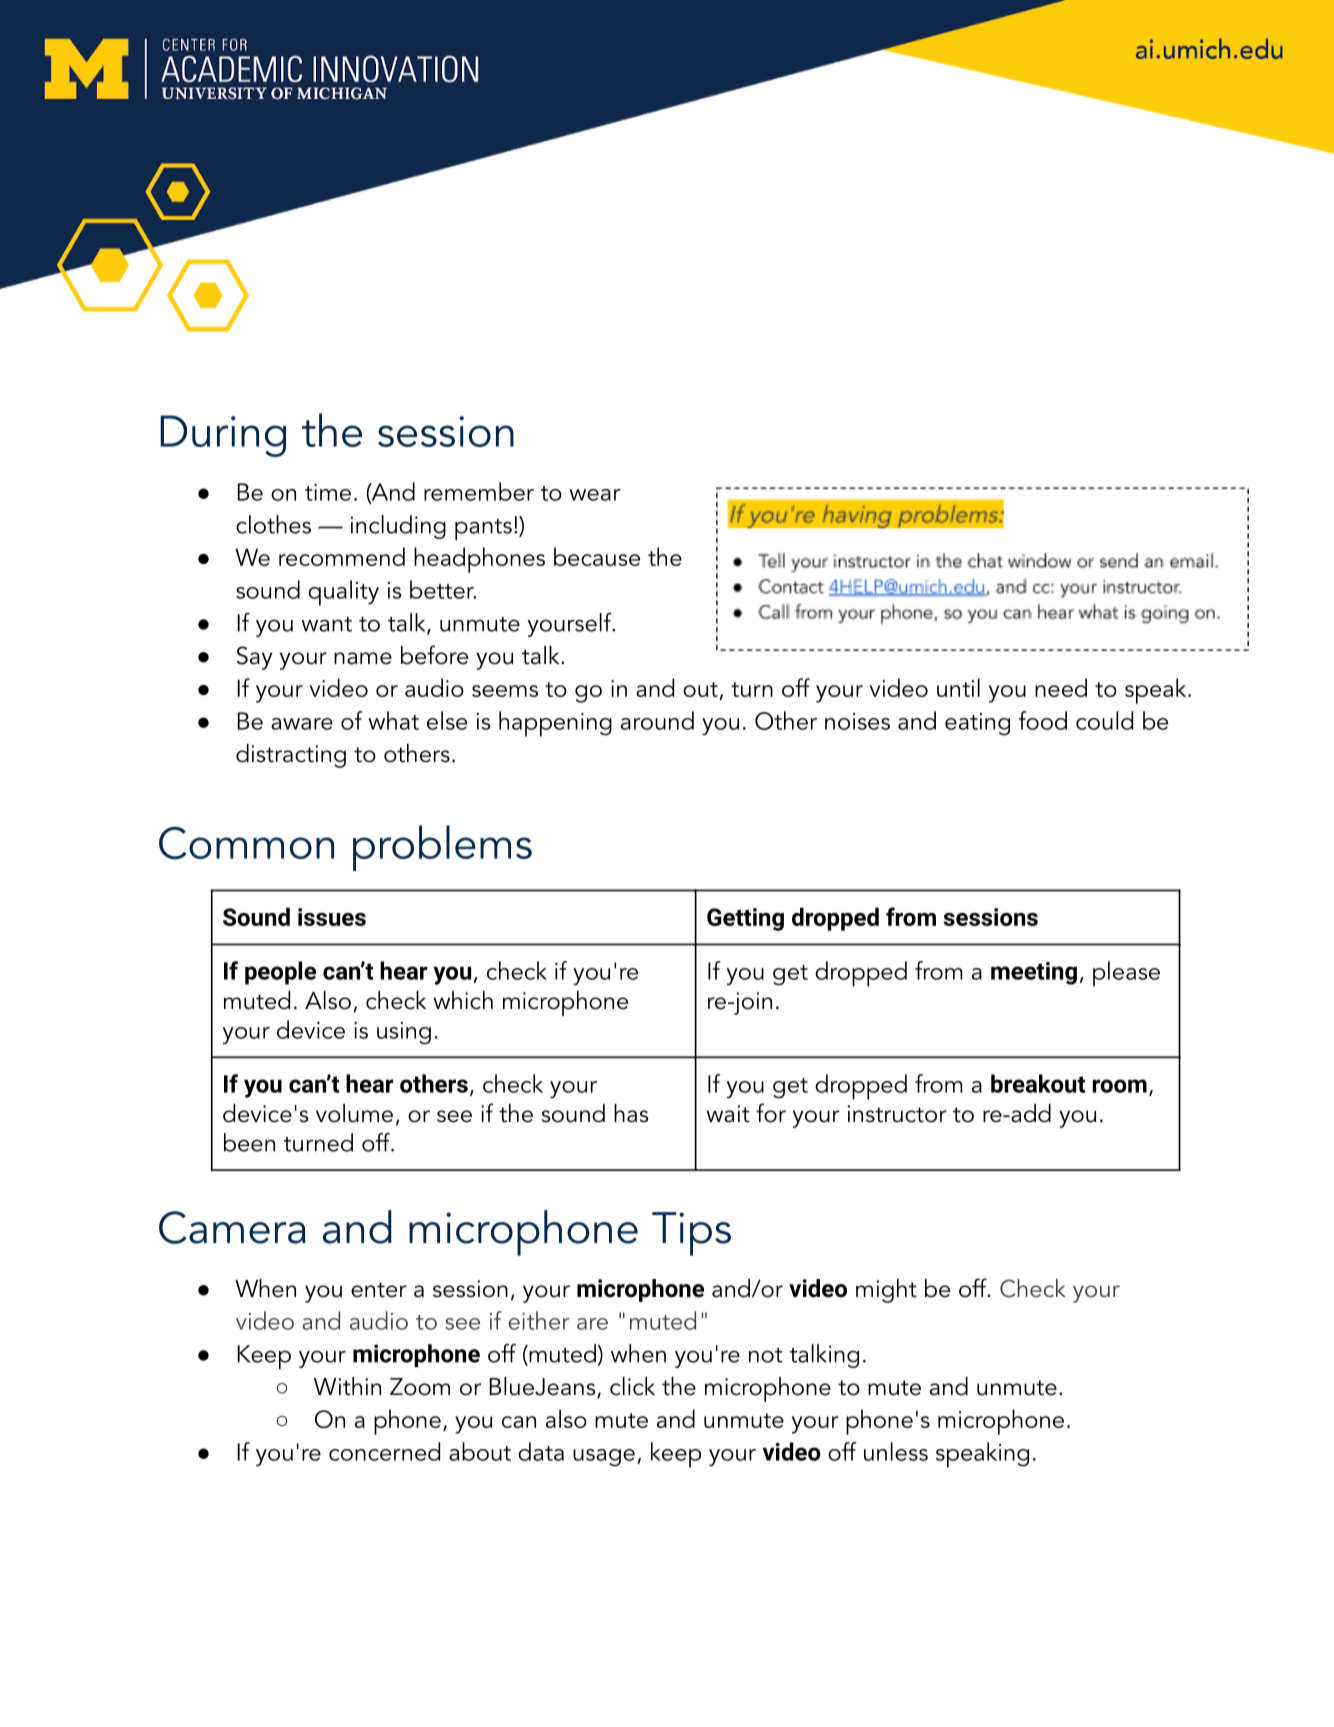  I want to click on click, so click(632, 1386).
